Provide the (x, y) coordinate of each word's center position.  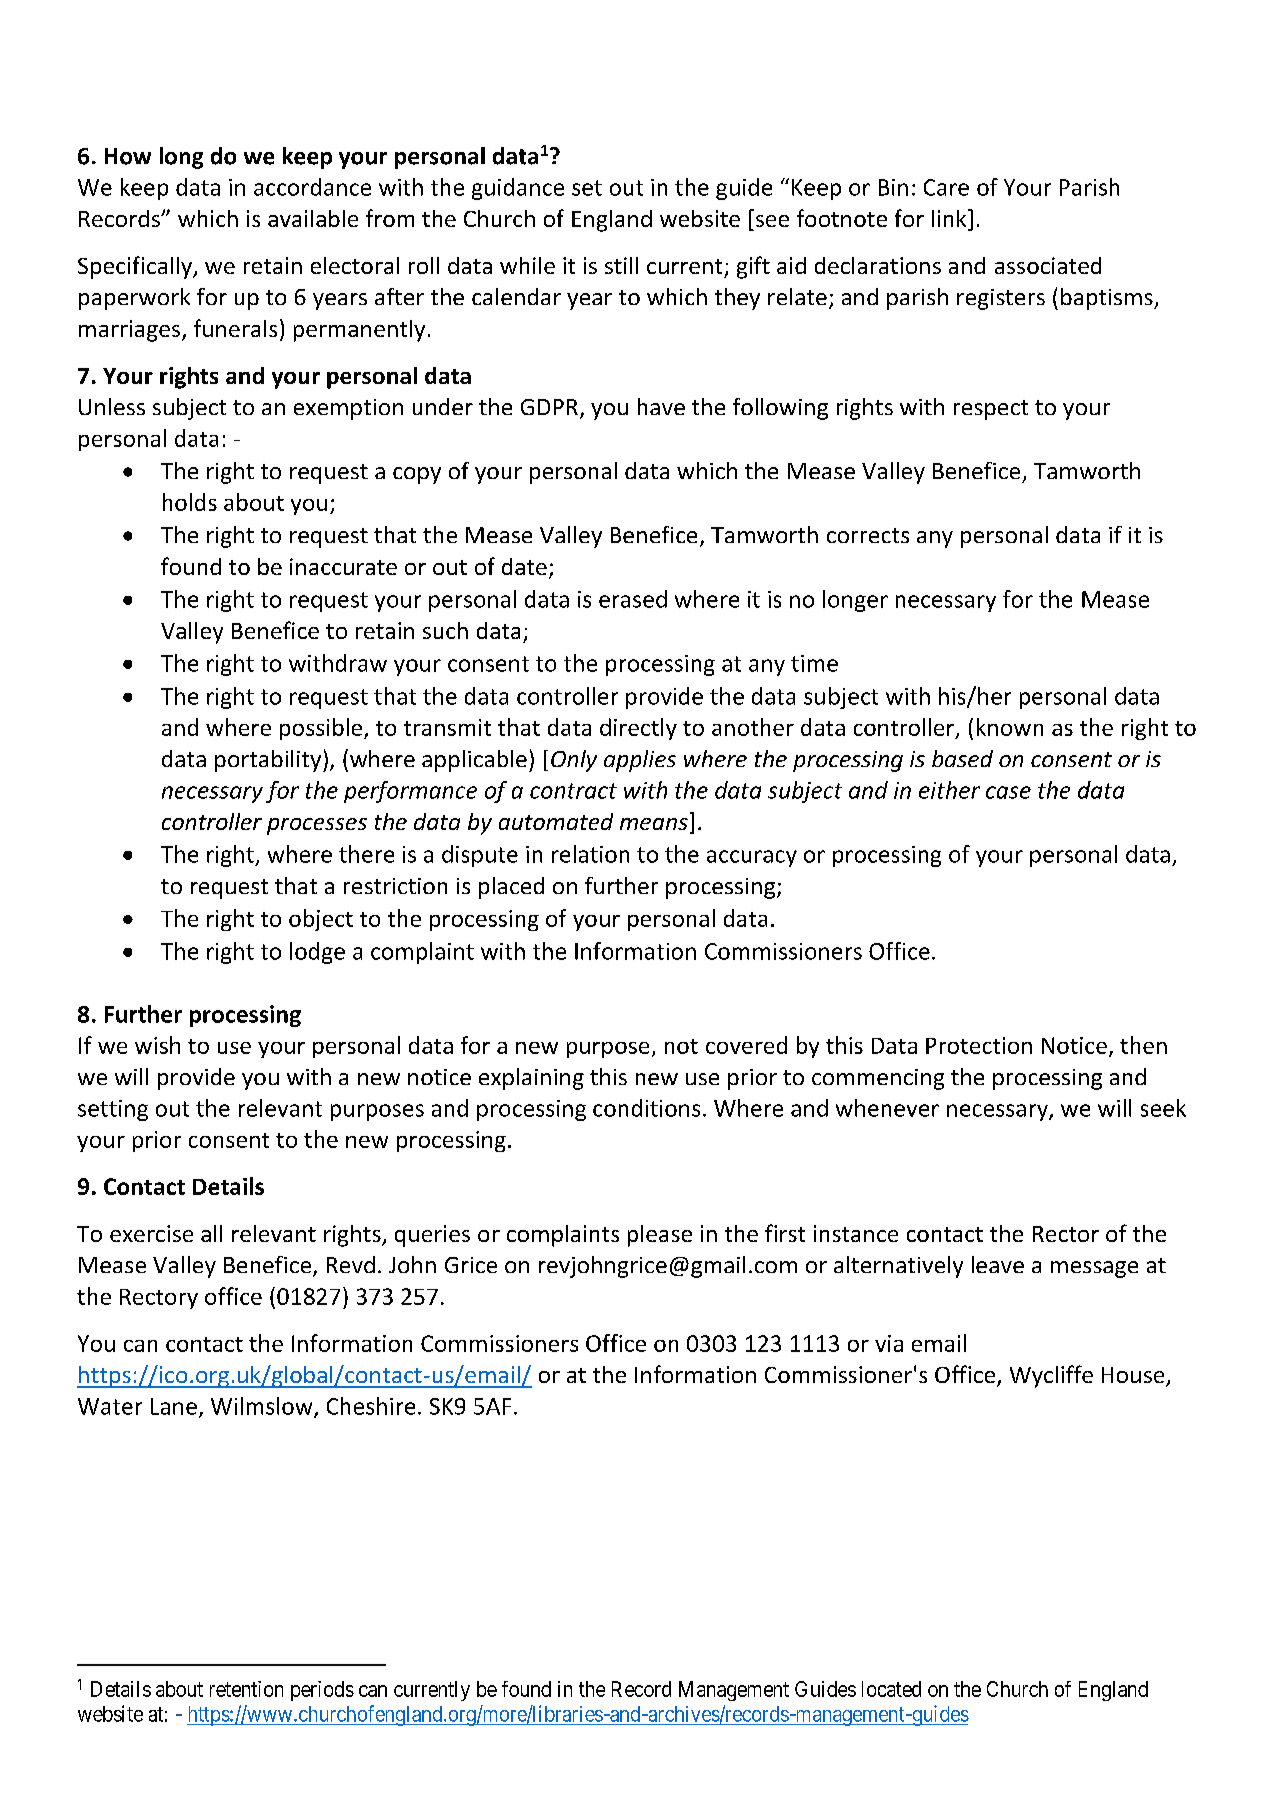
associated (1048, 265)
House (1134, 1376)
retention (246, 1689)
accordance (312, 187)
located (891, 1689)
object (321, 920)
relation (590, 854)
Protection (979, 1045)
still (621, 265)
